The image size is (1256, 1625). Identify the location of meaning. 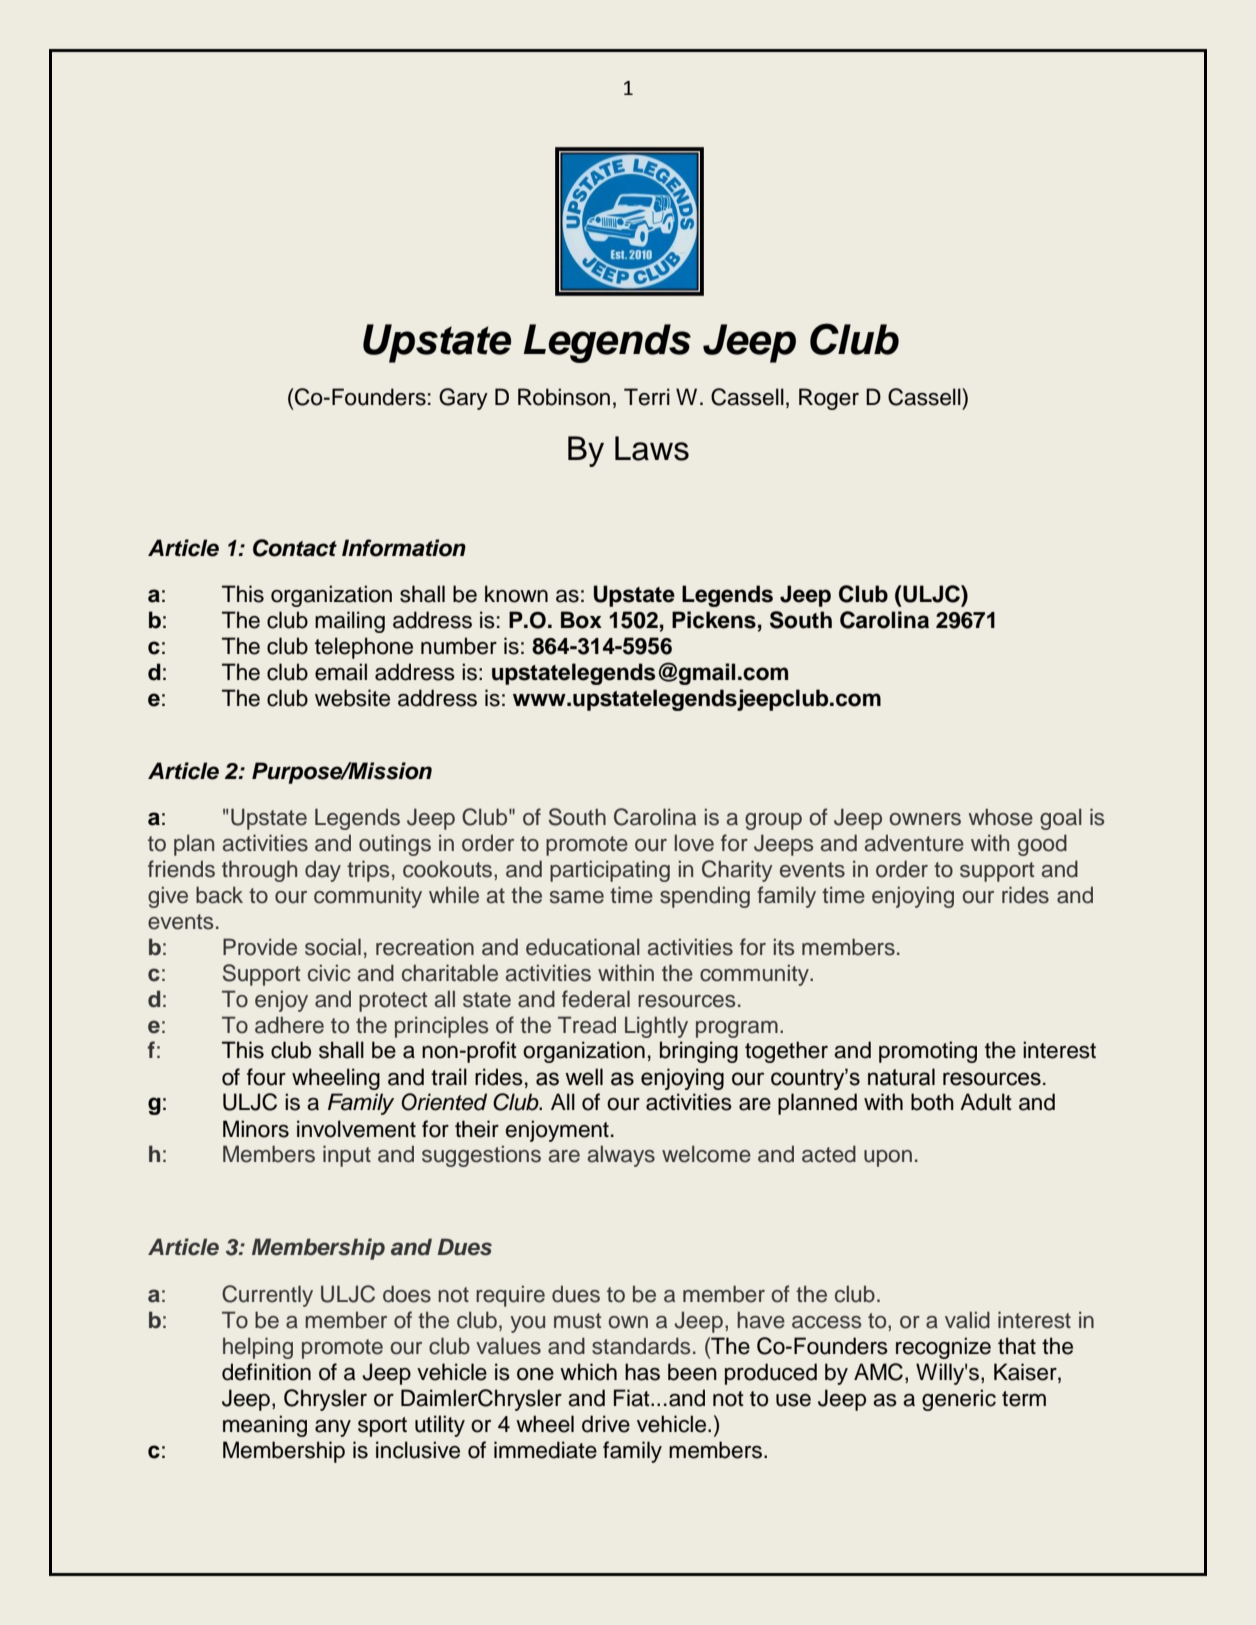
(265, 1426).
